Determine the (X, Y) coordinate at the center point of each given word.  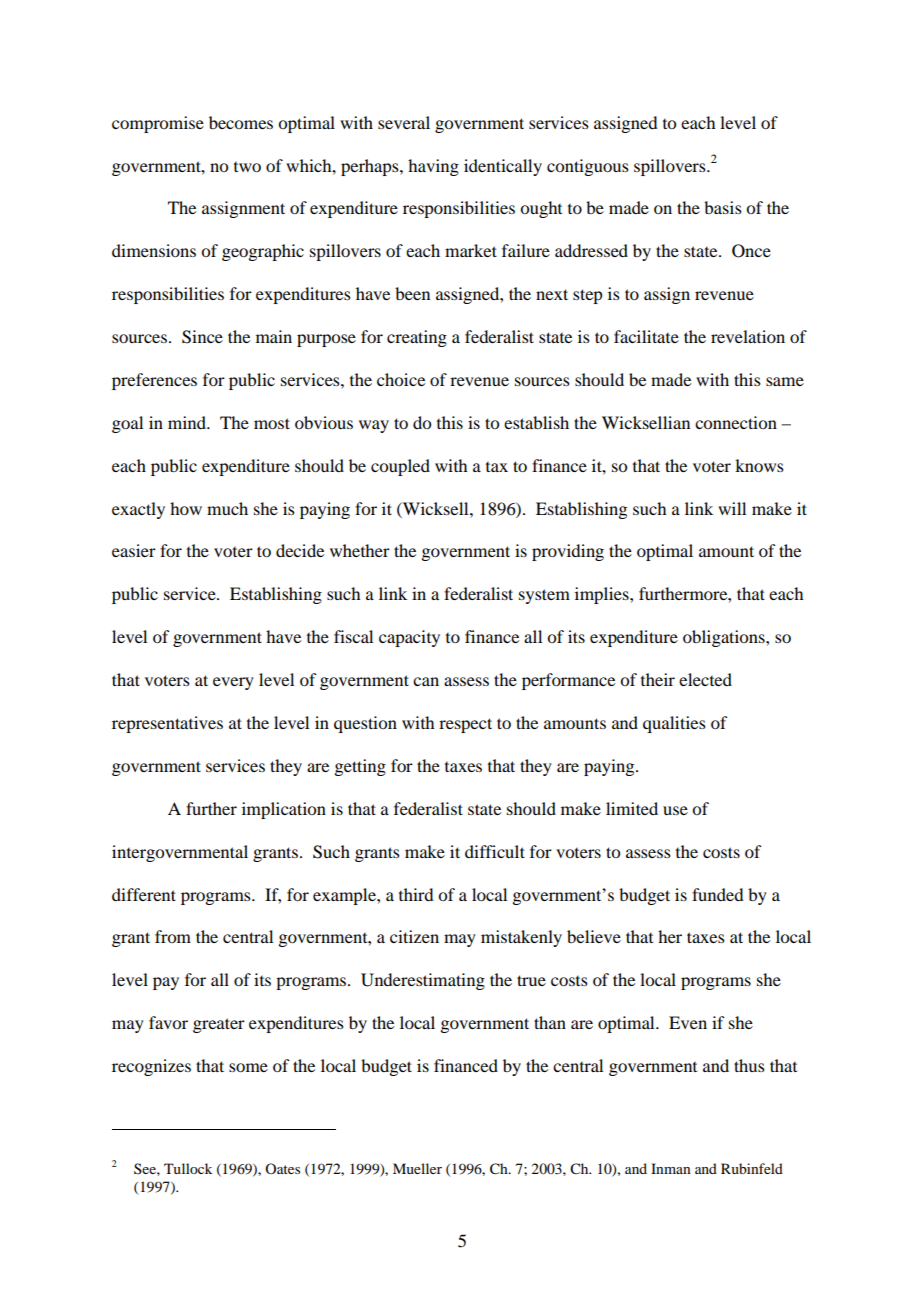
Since (202, 337)
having (433, 167)
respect (465, 725)
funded (717, 894)
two (247, 167)
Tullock (188, 1168)
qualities (674, 724)
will (732, 508)
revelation (748, 336)
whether (360, 550)
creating (417, 338)
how (186, 508)
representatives (167, 724)
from (173, 936)
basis (723, 207)
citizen (414, 936)
